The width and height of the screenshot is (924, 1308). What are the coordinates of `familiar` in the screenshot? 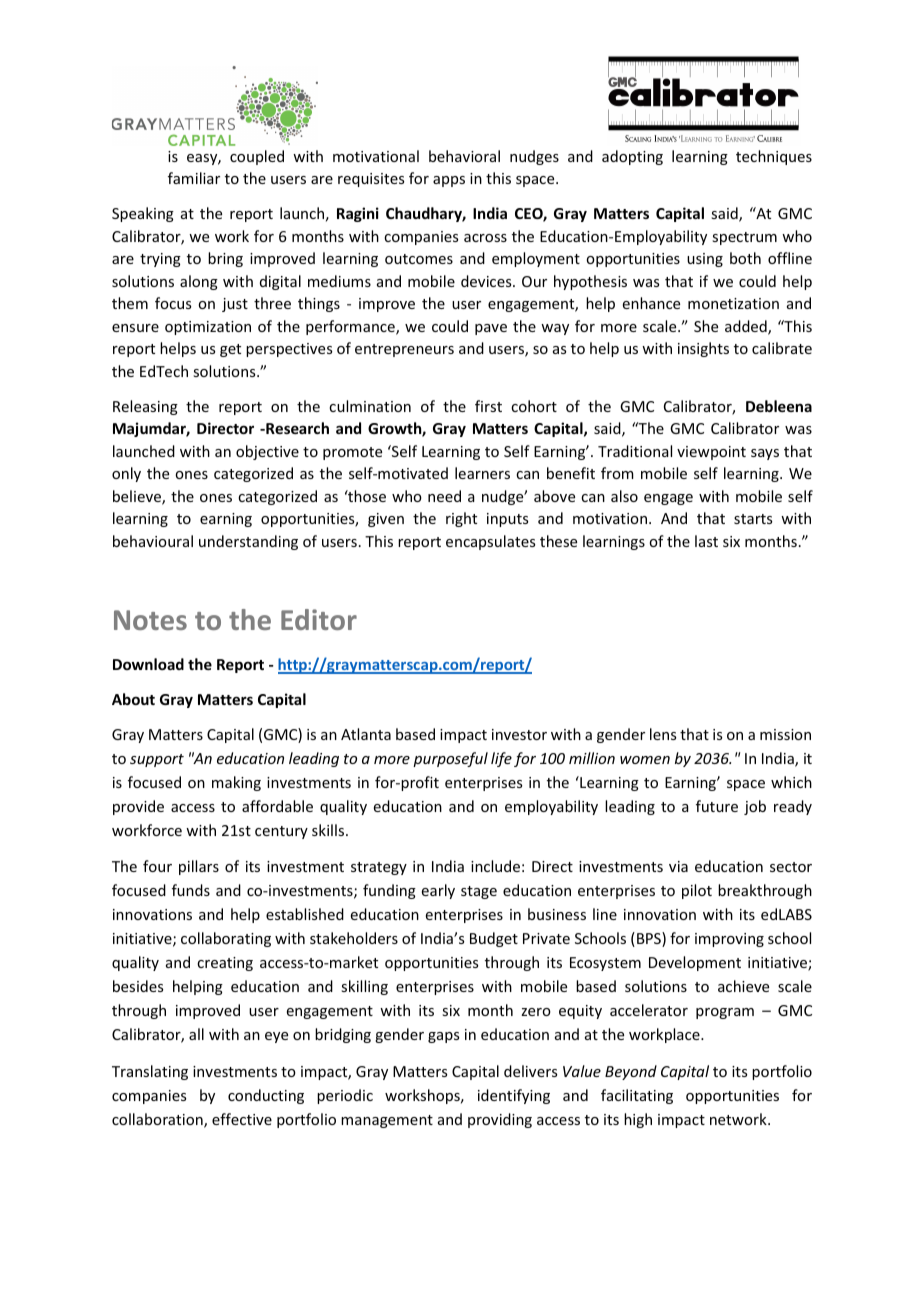 It's located at (194, 178).
